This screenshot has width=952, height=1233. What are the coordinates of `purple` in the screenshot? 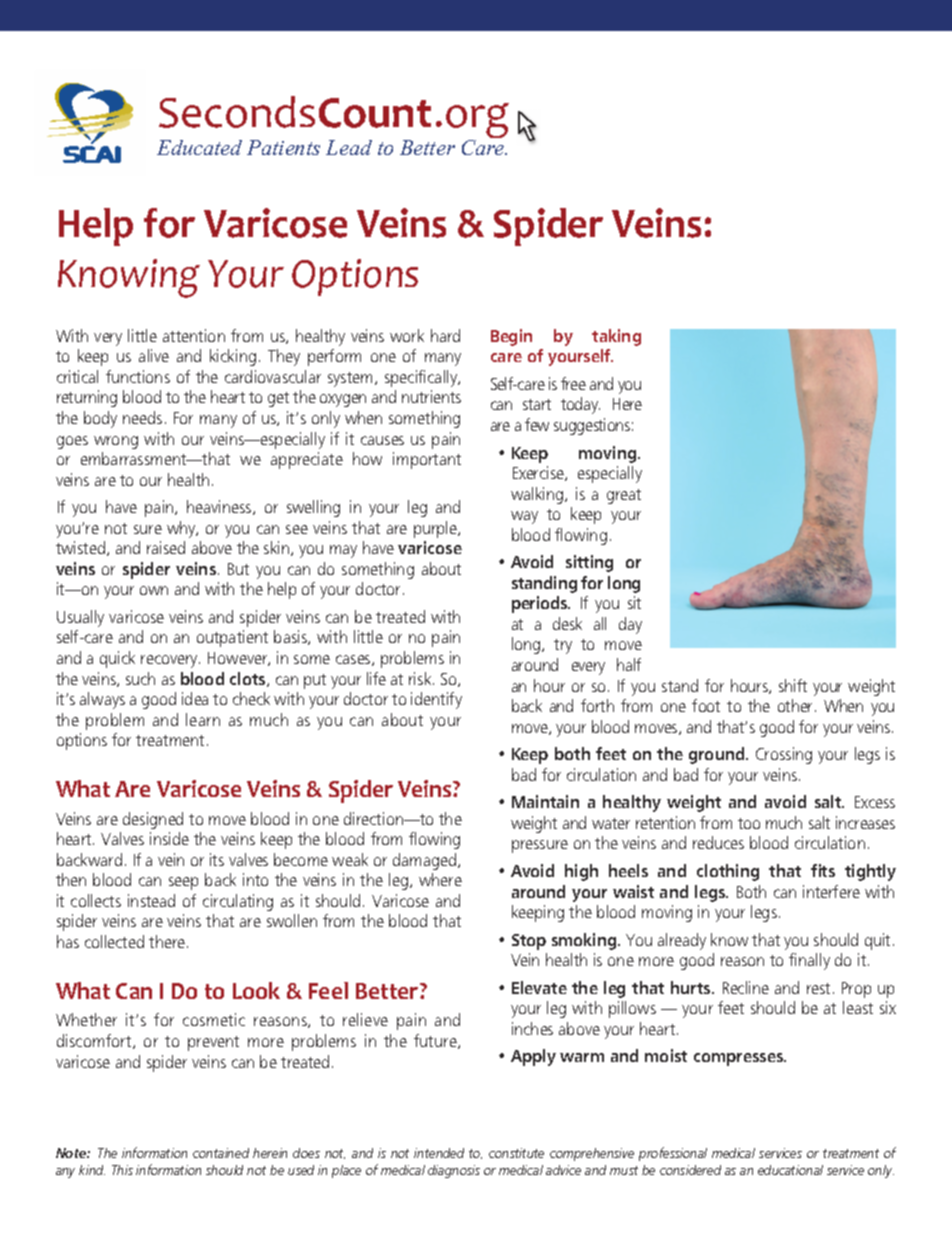 It's located at (437, 529).
